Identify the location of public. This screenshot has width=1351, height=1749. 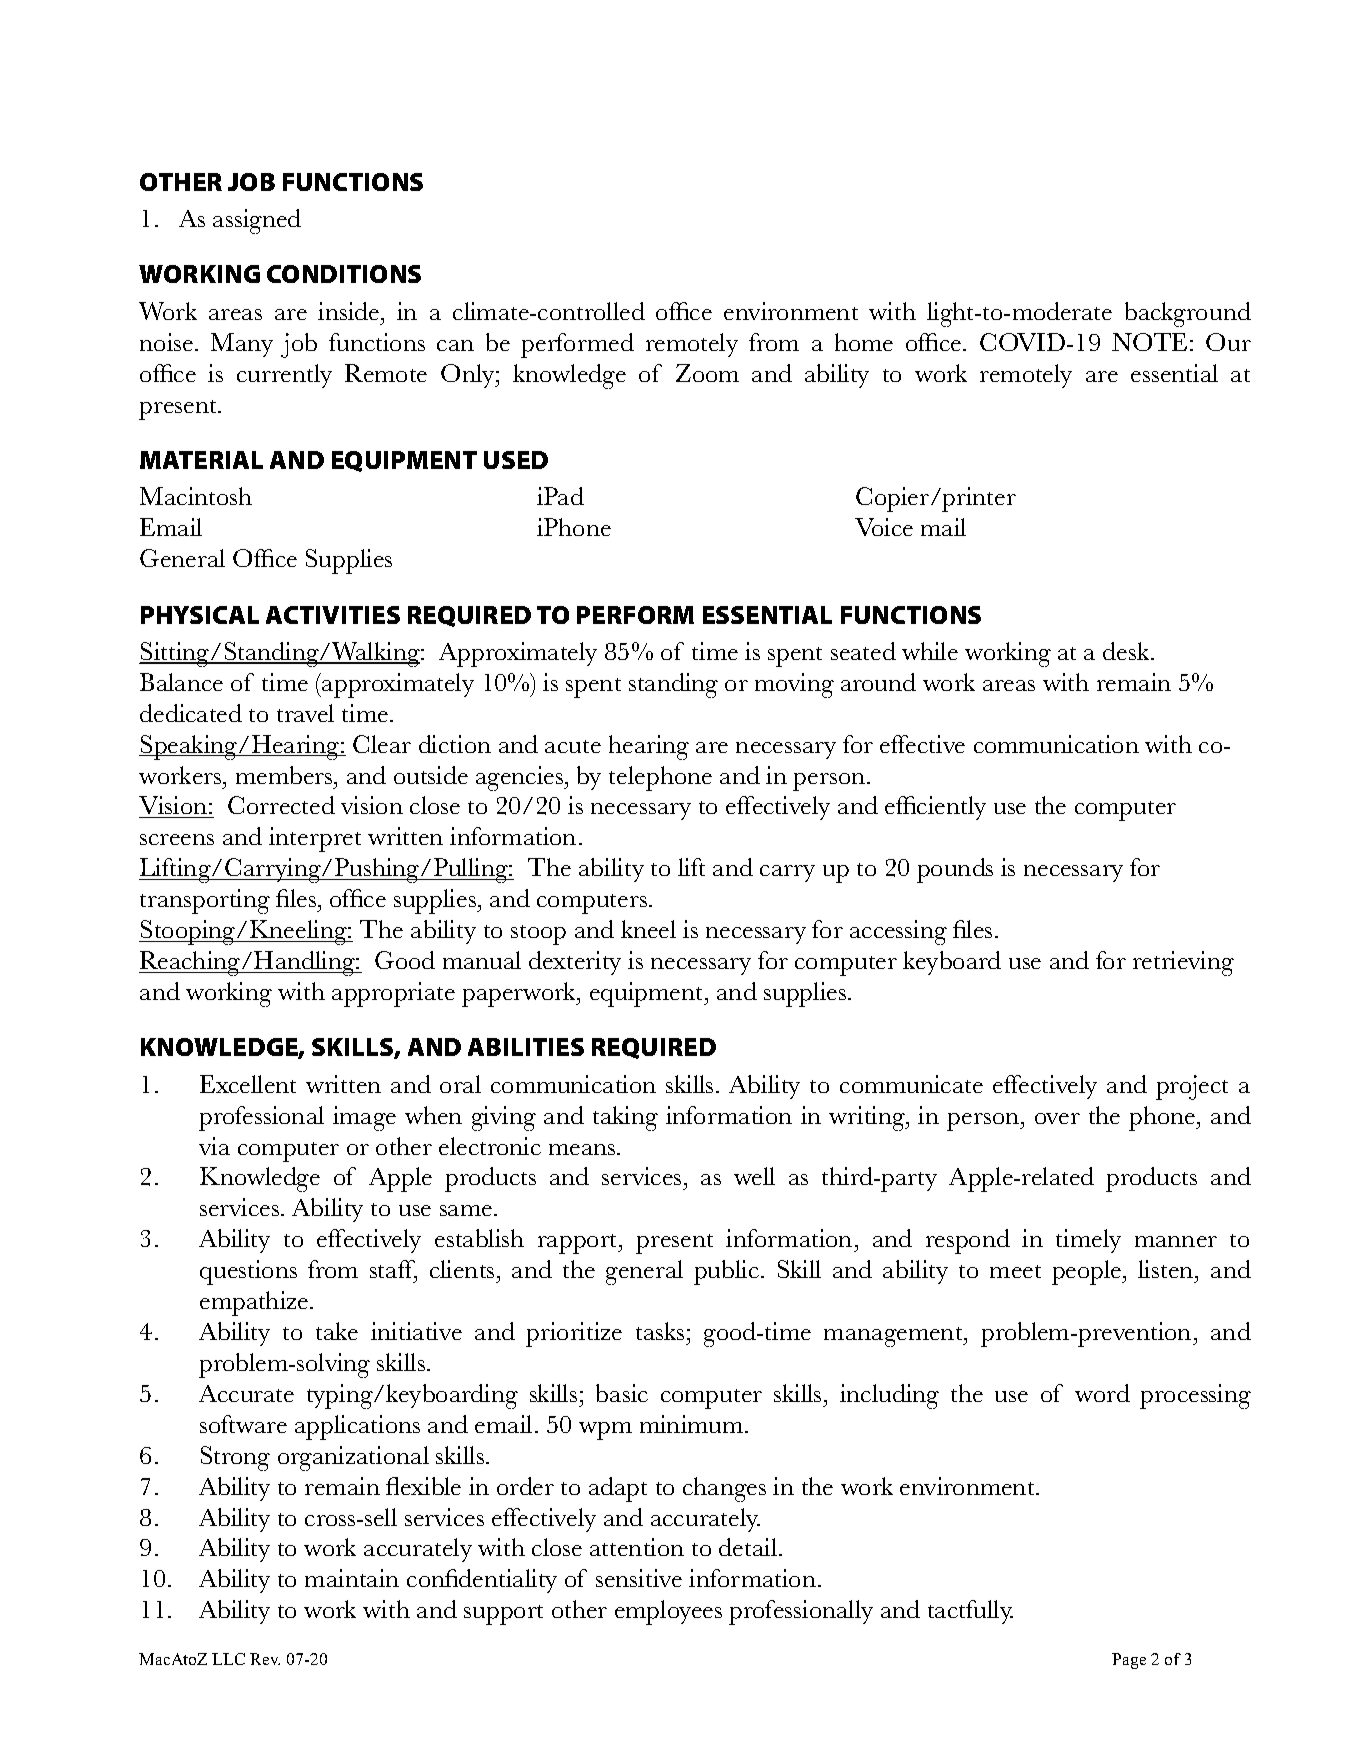
(726, 1272).
